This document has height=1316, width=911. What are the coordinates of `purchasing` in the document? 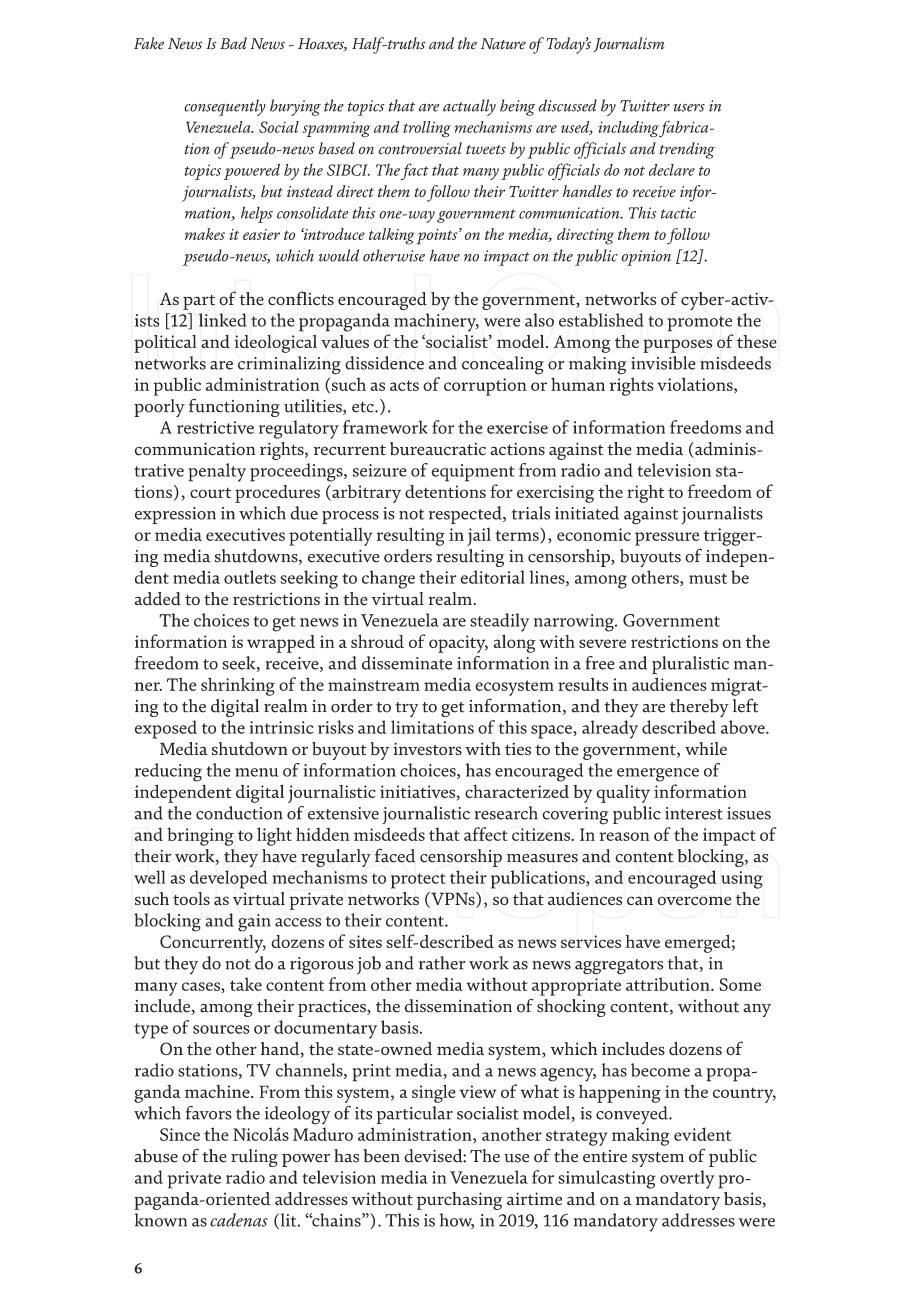 It's located at (459, 1201).
